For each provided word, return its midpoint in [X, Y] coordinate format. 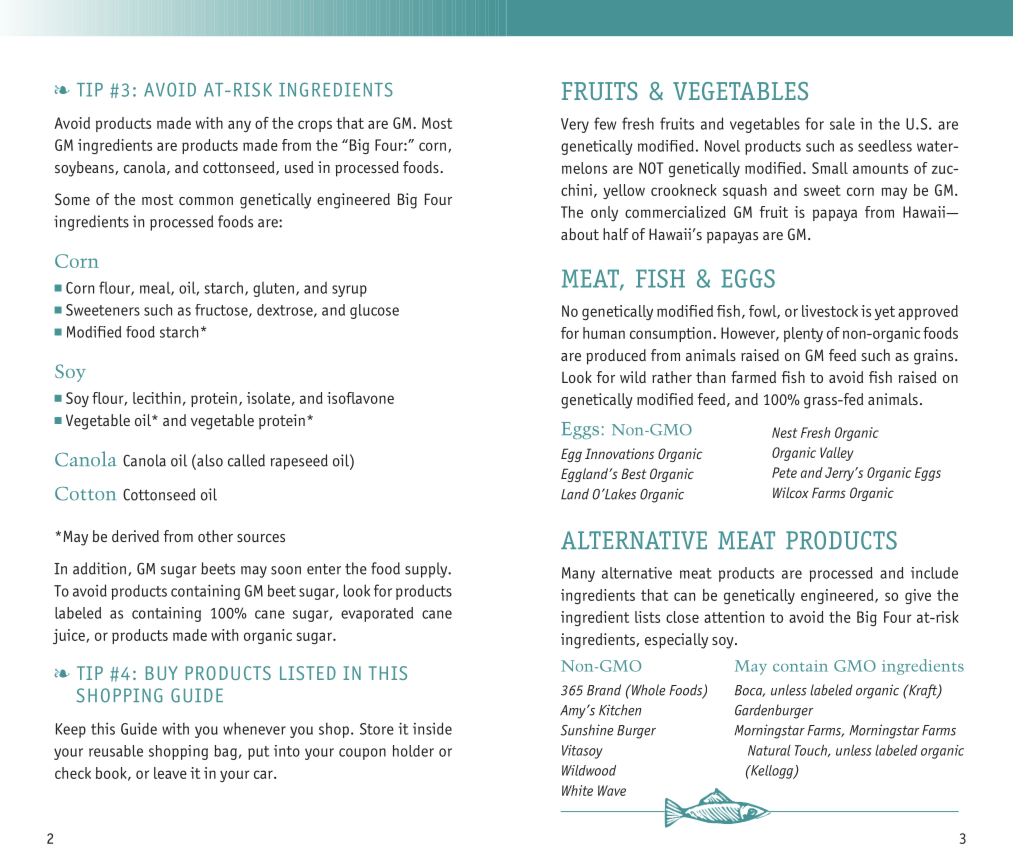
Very [575, 125]
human [604, 333]
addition [101, 569]
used [299, 167]
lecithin [157, 398]
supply [427, 570]
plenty [803, 334]
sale [842, 123]
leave [170, 773]
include [934, 573]
